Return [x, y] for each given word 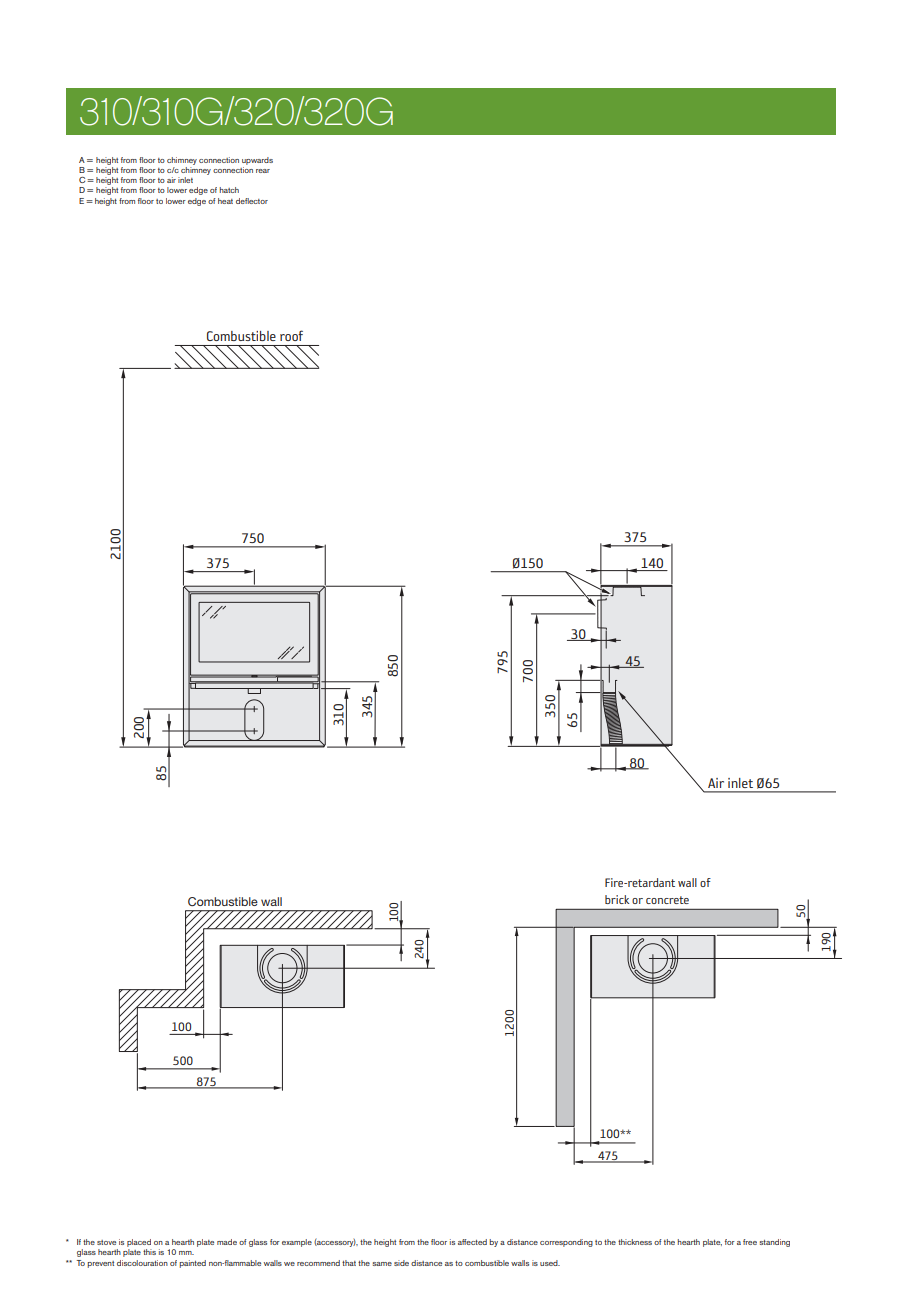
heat [225, 201]
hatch [229, 190]
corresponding [566, 1243]
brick [617, 899]
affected [472, 1242]
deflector [252, 201]
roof [291, 335]
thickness [635, 1242]
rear [263, 171]
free [750, 1242]
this [149, 1252]
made [227, 1242]
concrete [667, 900]
